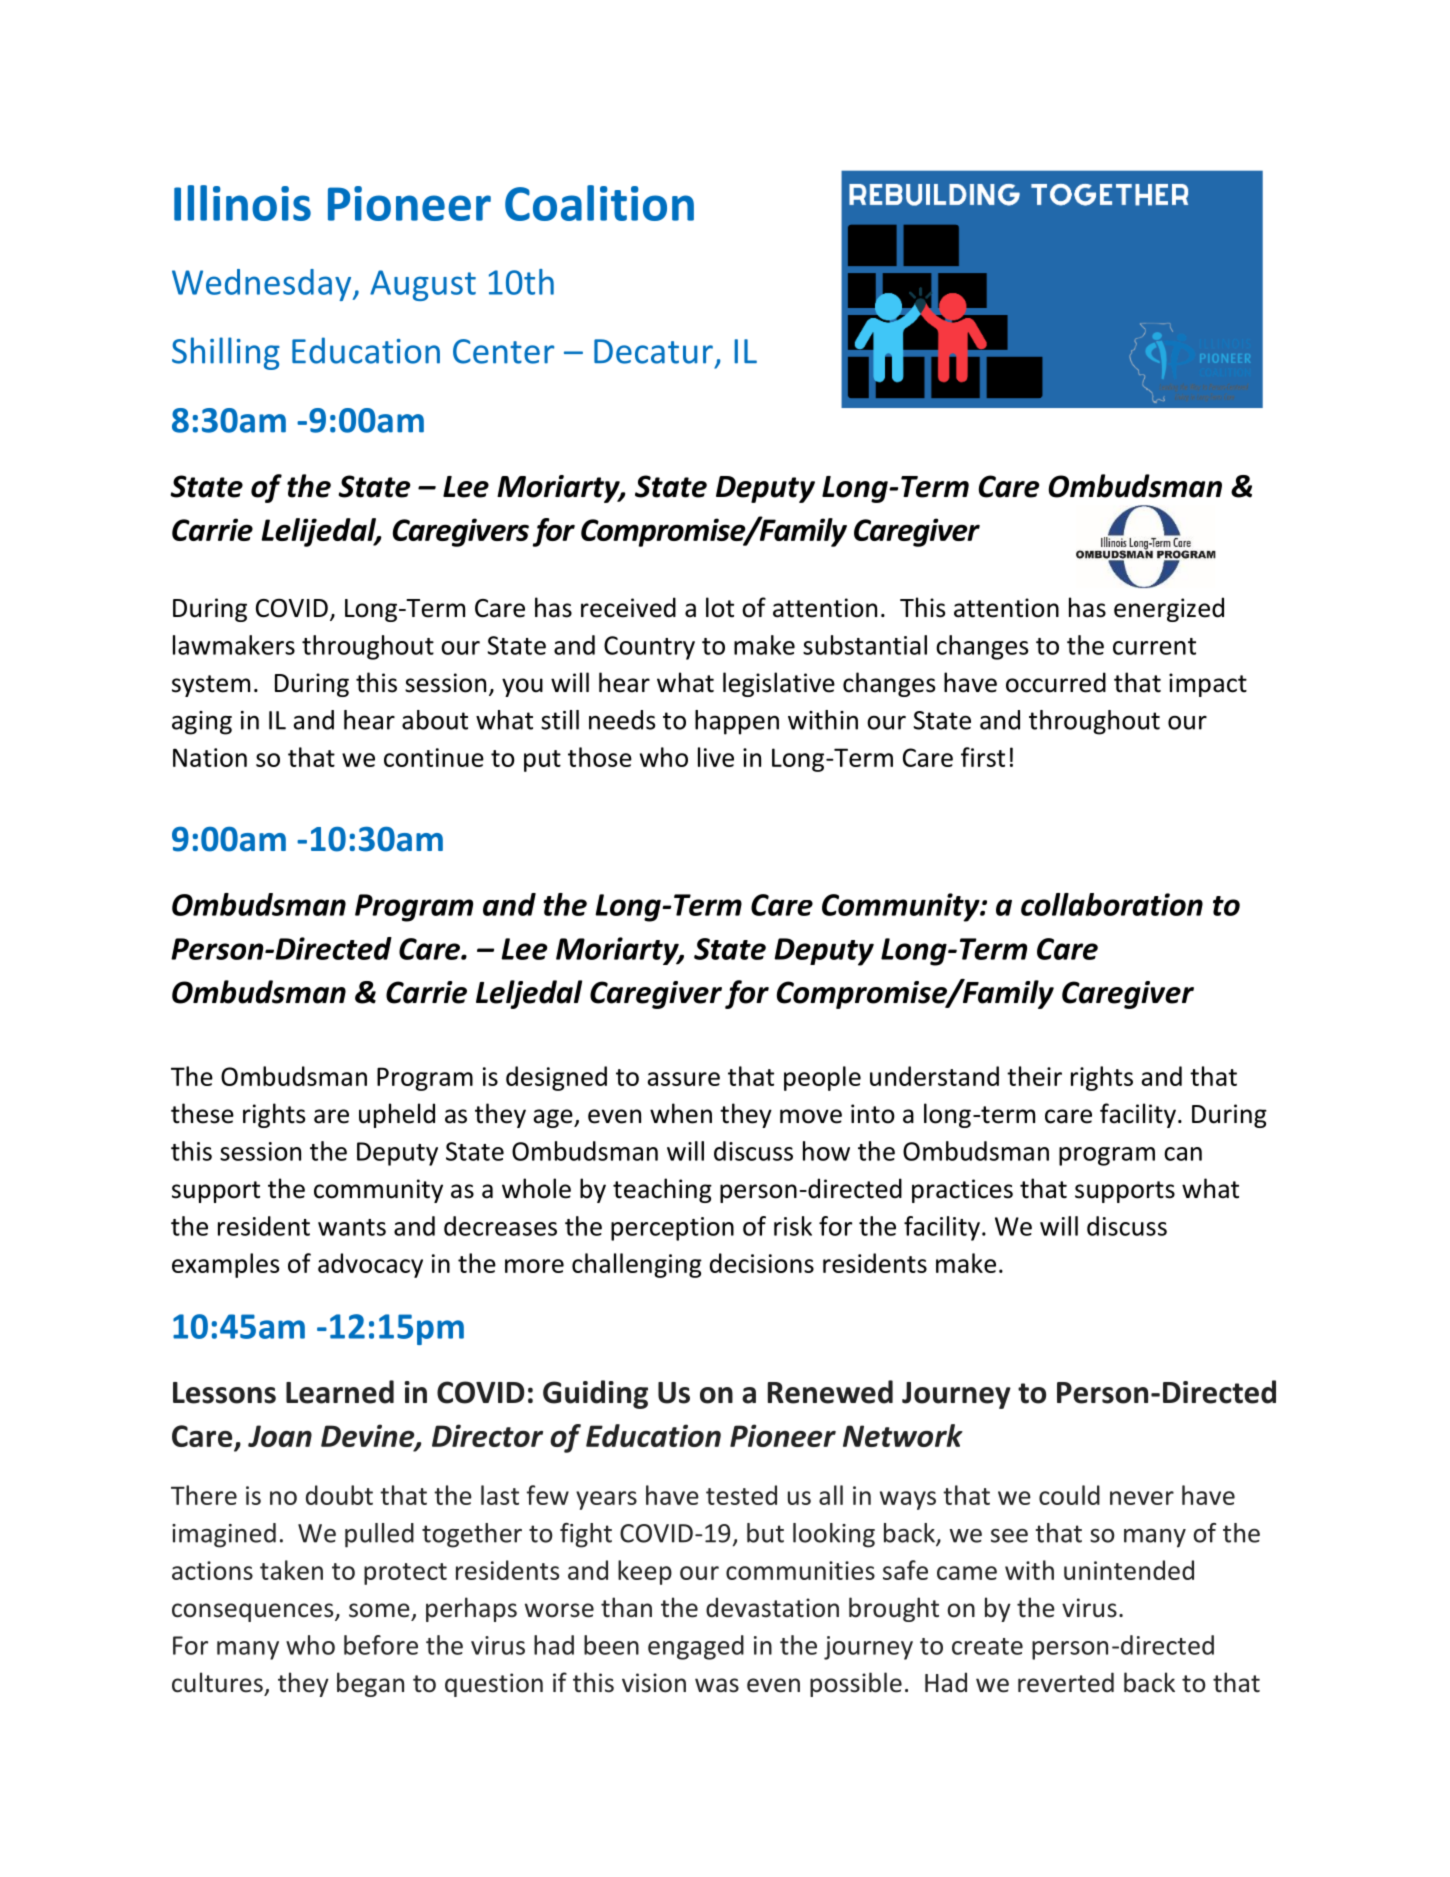 The height and width of the screenshot is (1877, 1450). I want to click on reverted, so click(1066, 1682).
